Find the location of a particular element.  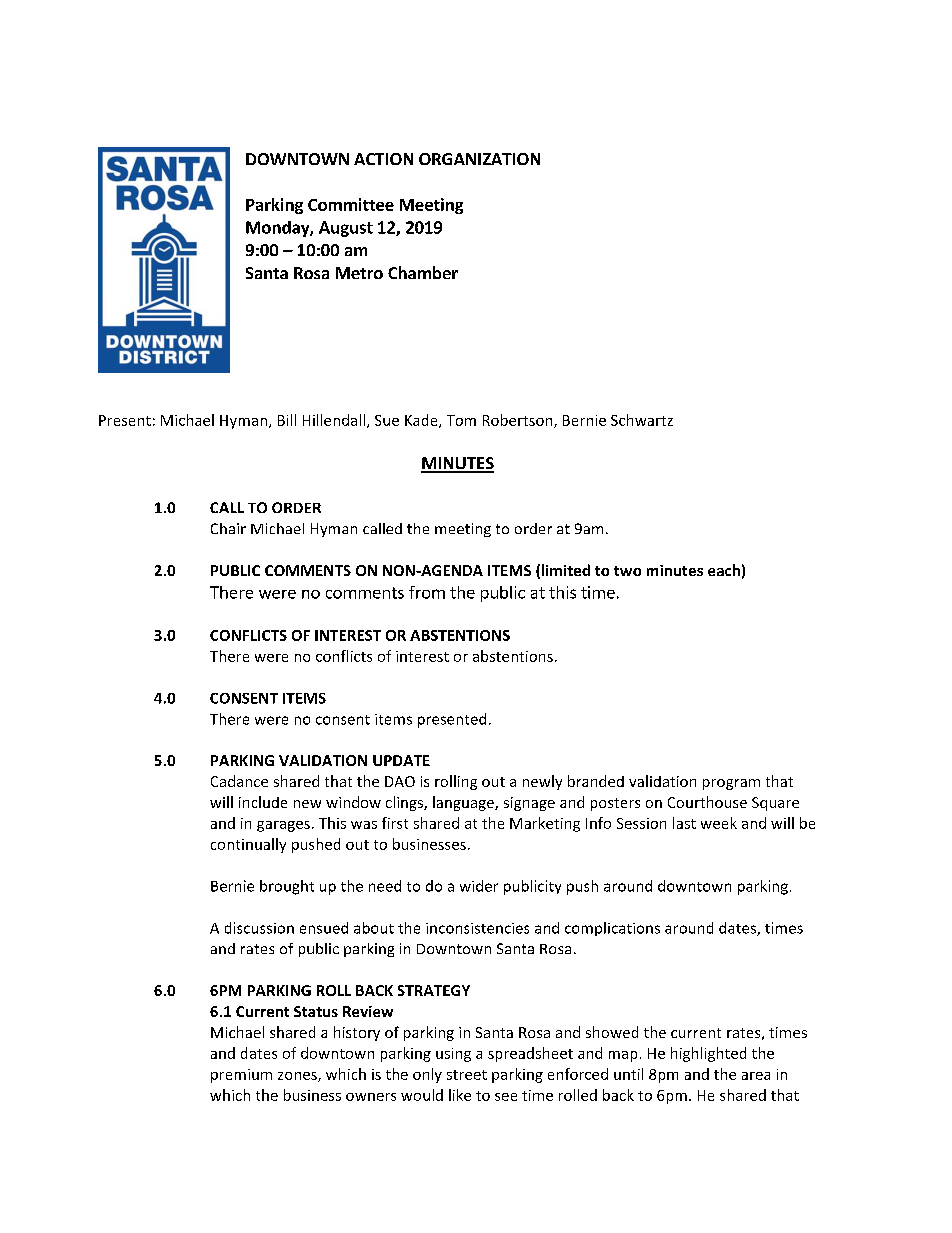

zones is located at coordinates (298, 1077).
